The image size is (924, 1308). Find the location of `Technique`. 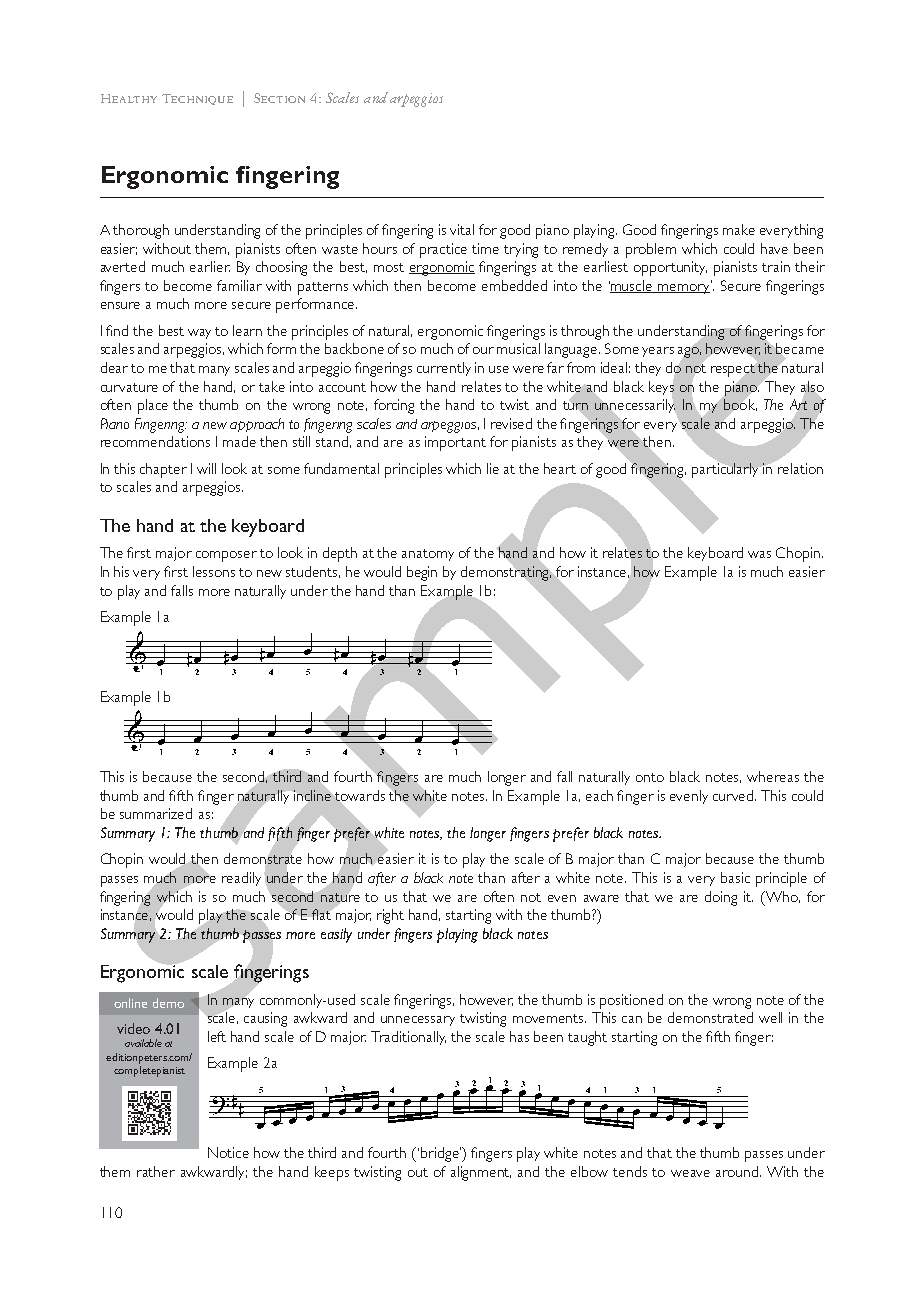

Technique is located at coordinates (197, 99).
